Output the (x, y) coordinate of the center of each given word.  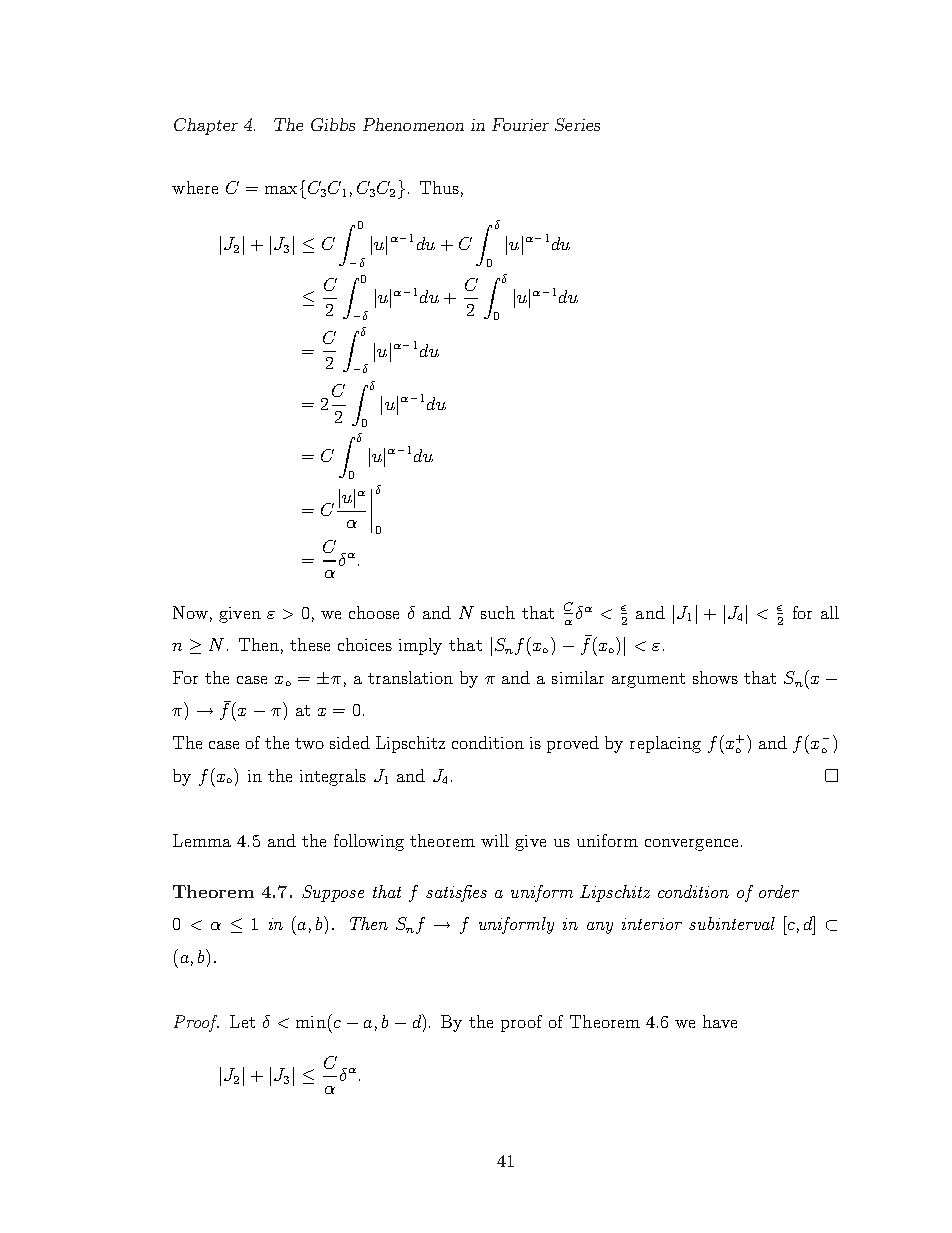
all (830, 612)
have (720, 1021)
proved (573, 744)
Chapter (206, 126)
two (309, 743)
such (498, 612)
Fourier (520, 124)
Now (190, 612)
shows (715, 677)
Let (242, 1021)
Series (577, 124)
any (600, 928)
